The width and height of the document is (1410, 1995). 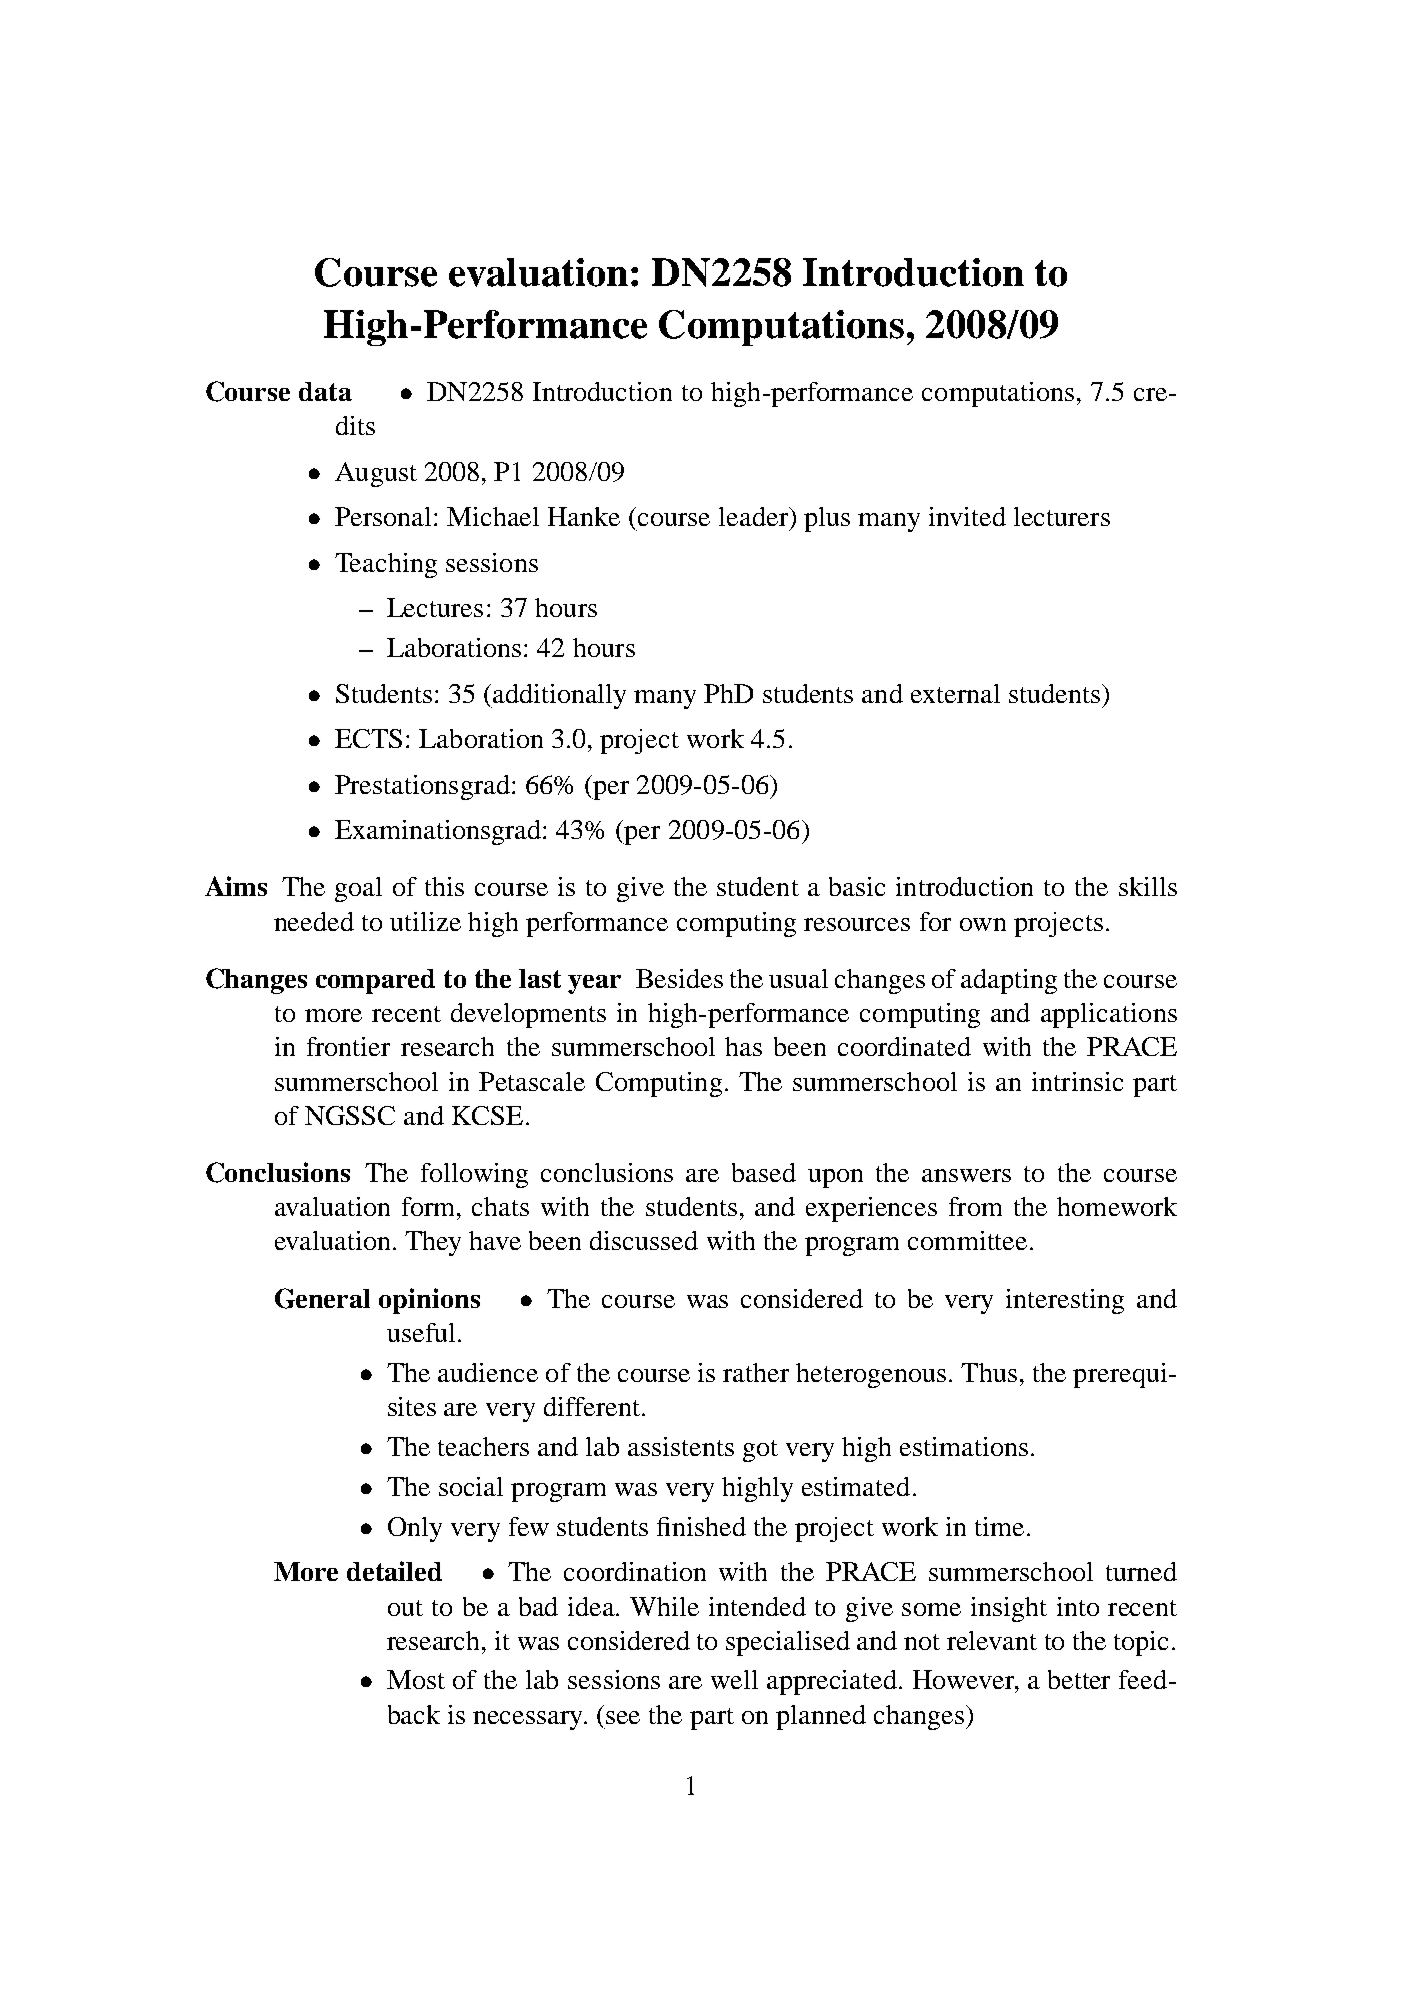 I want to click on well, so click(x=734, y=1679).
